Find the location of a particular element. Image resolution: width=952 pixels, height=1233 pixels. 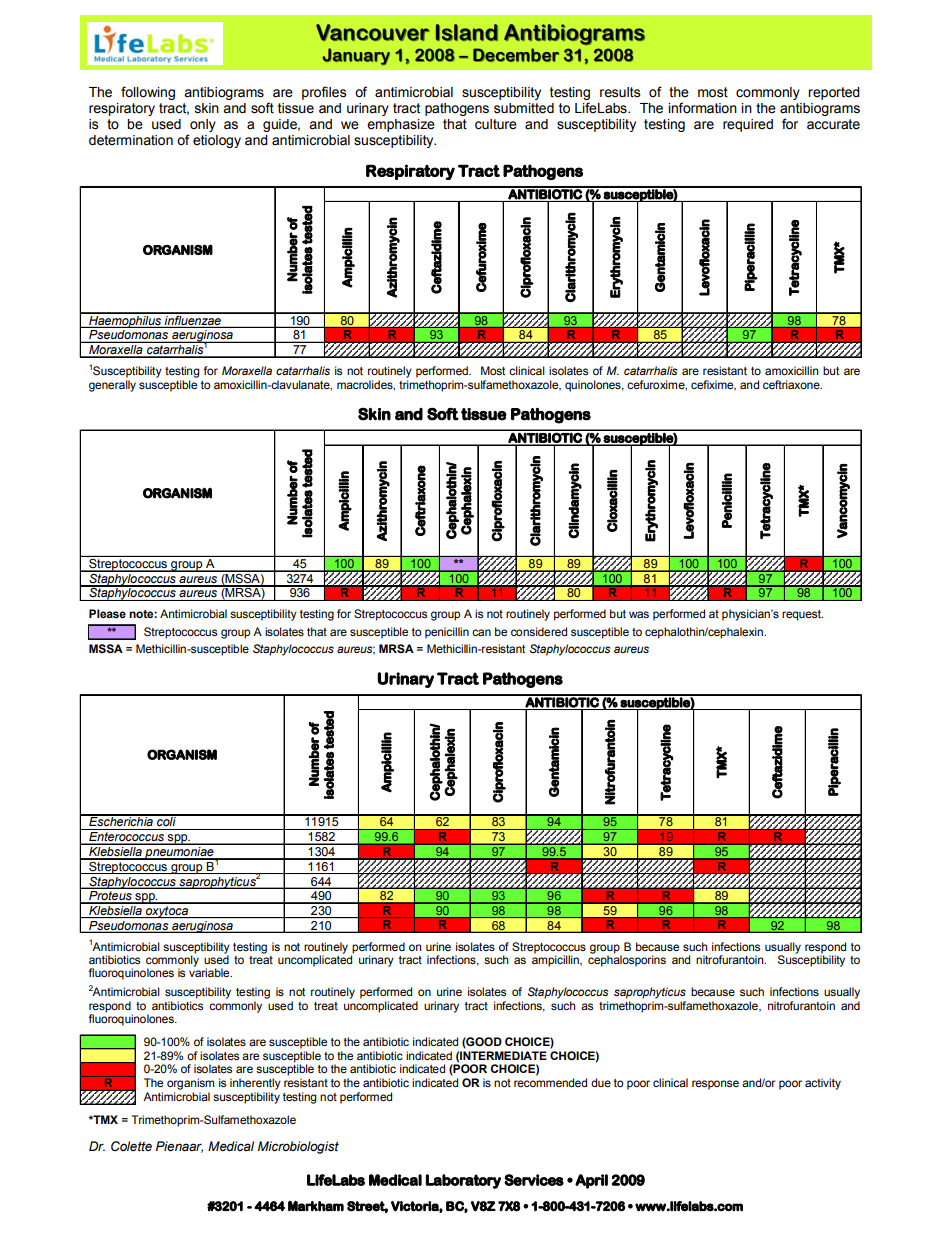

variable is located at coordinates (210, 972).
